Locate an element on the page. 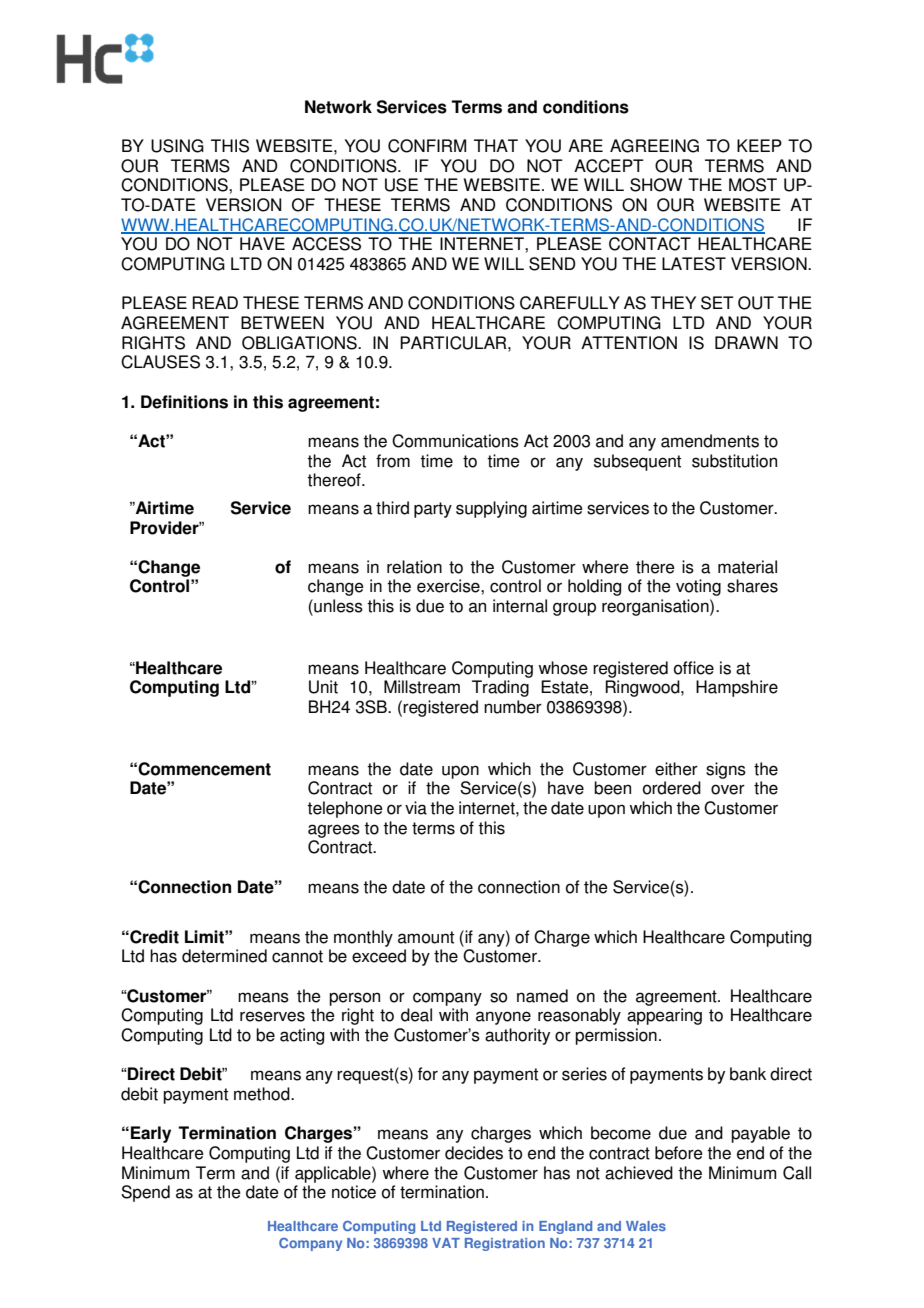 The height and width of the image is (1308, 924). cannot is located at coordinates (297, 956).
